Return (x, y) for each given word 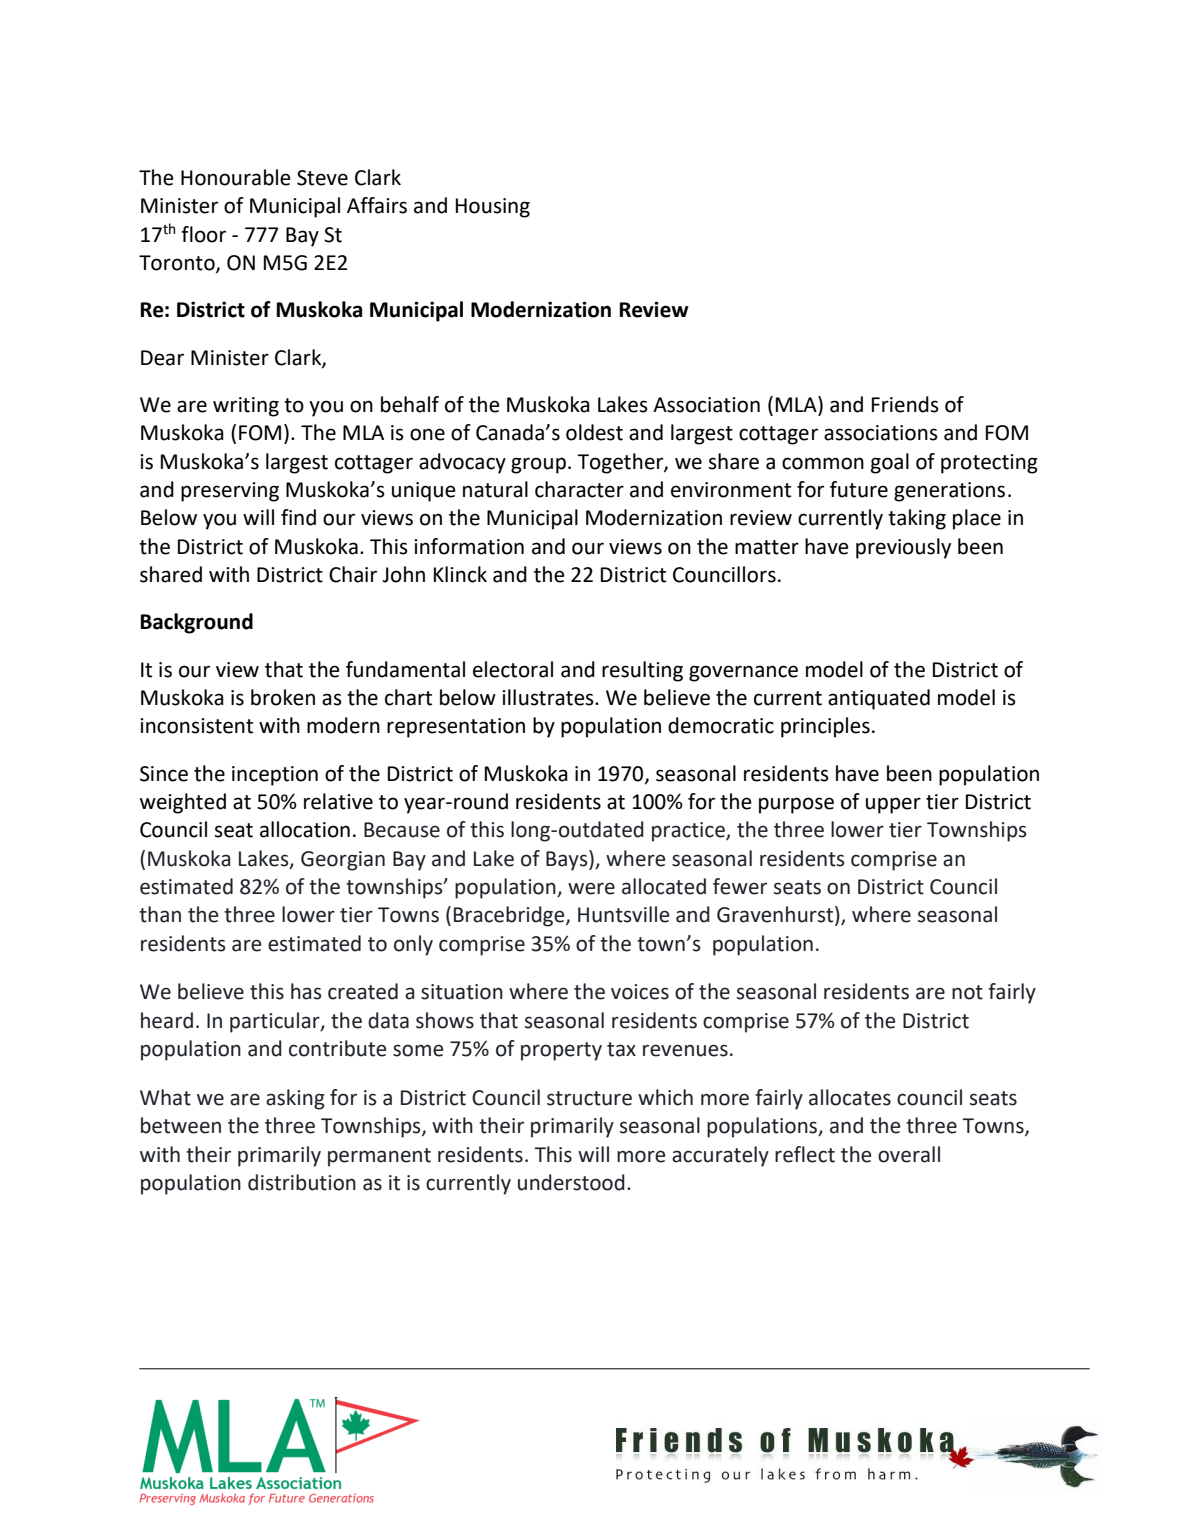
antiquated (879, 699)
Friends (905, 404)
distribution (302, 1182)
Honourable (236, 177)
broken (283, 697)
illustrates (549, 697)
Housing (493, 208)
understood (571, 1182)
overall (909, 1154)
